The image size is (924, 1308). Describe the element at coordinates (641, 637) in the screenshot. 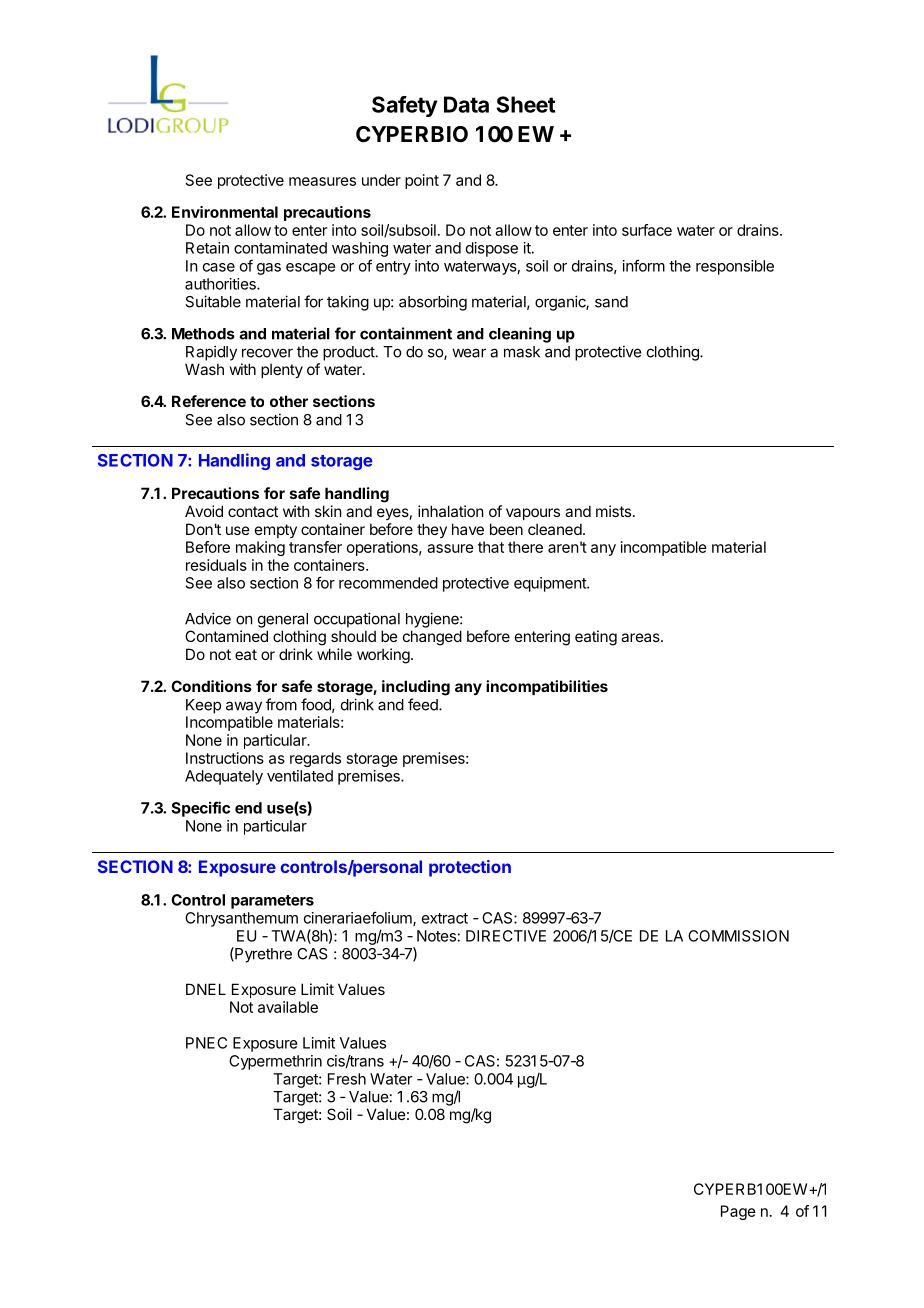

I see `areas` at that location.
